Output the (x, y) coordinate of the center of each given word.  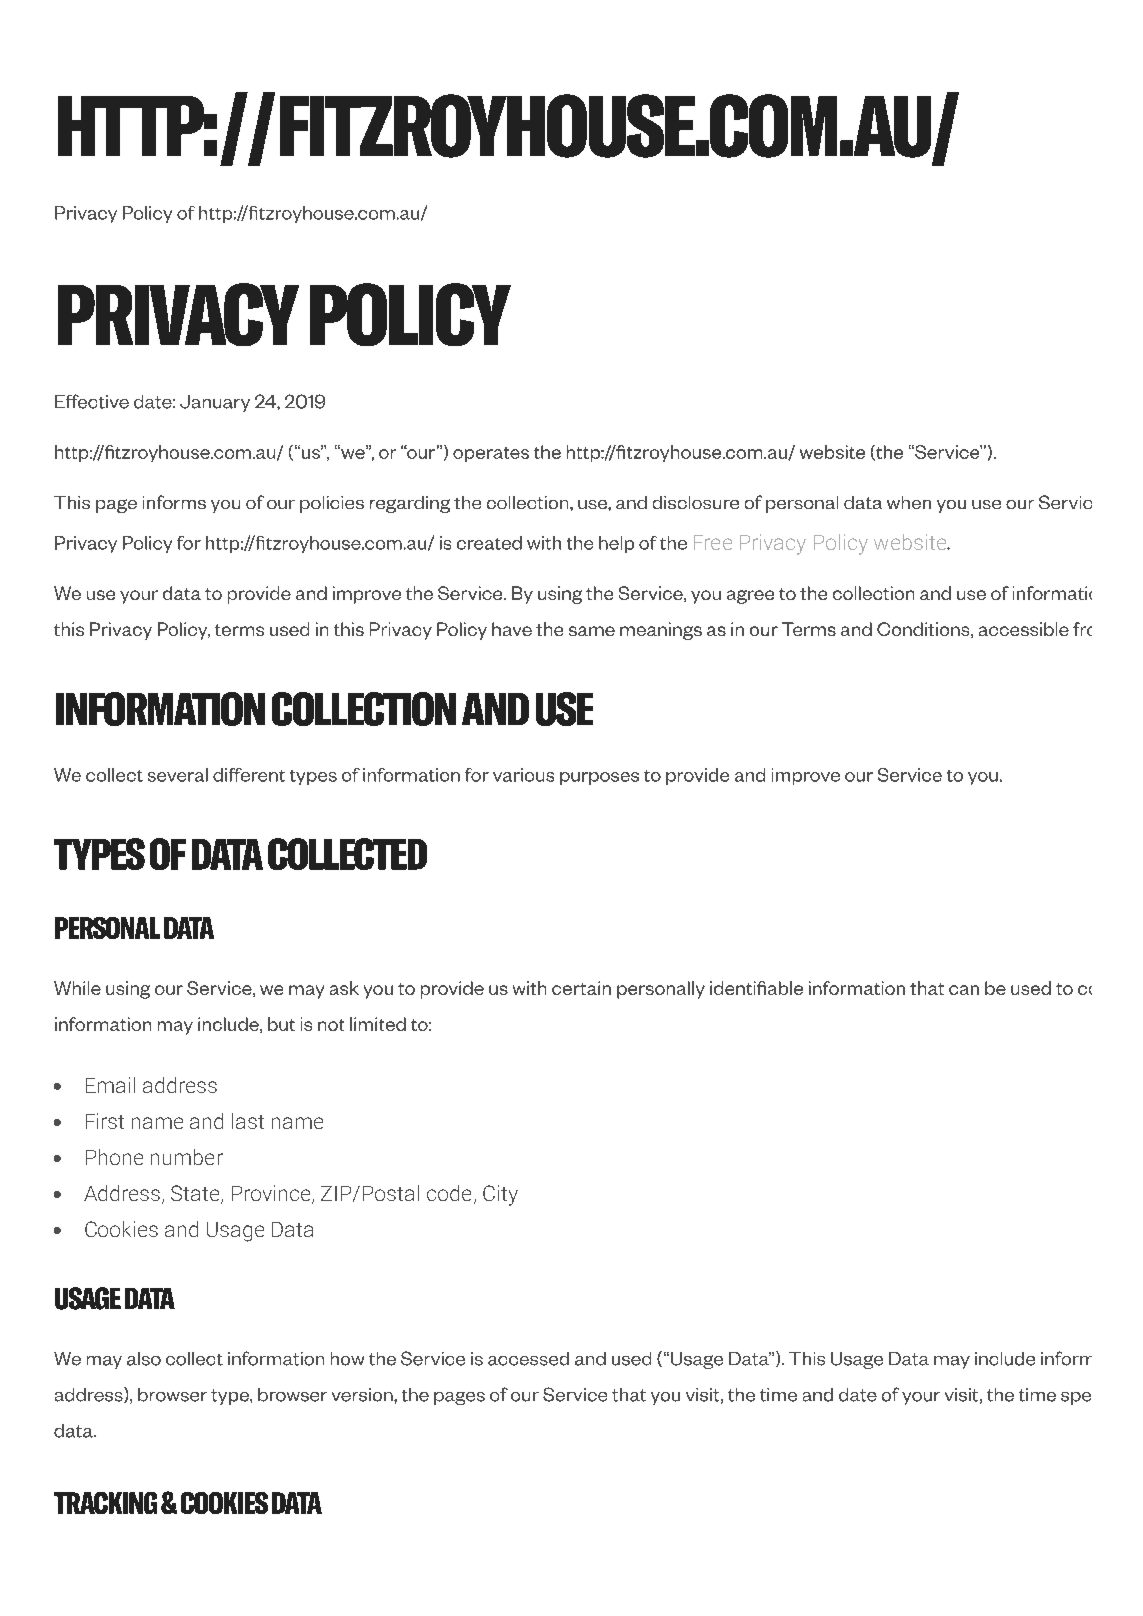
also (144, 1359)
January (215, 403)
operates (491, 454)
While (77, 988)
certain (581, 988)
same (592, 631)
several (178, 775)
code (449, 1193)
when (909, 502)
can (964, 990)
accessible (1024, 629)
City (500, 1195)
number (187, 1157)
